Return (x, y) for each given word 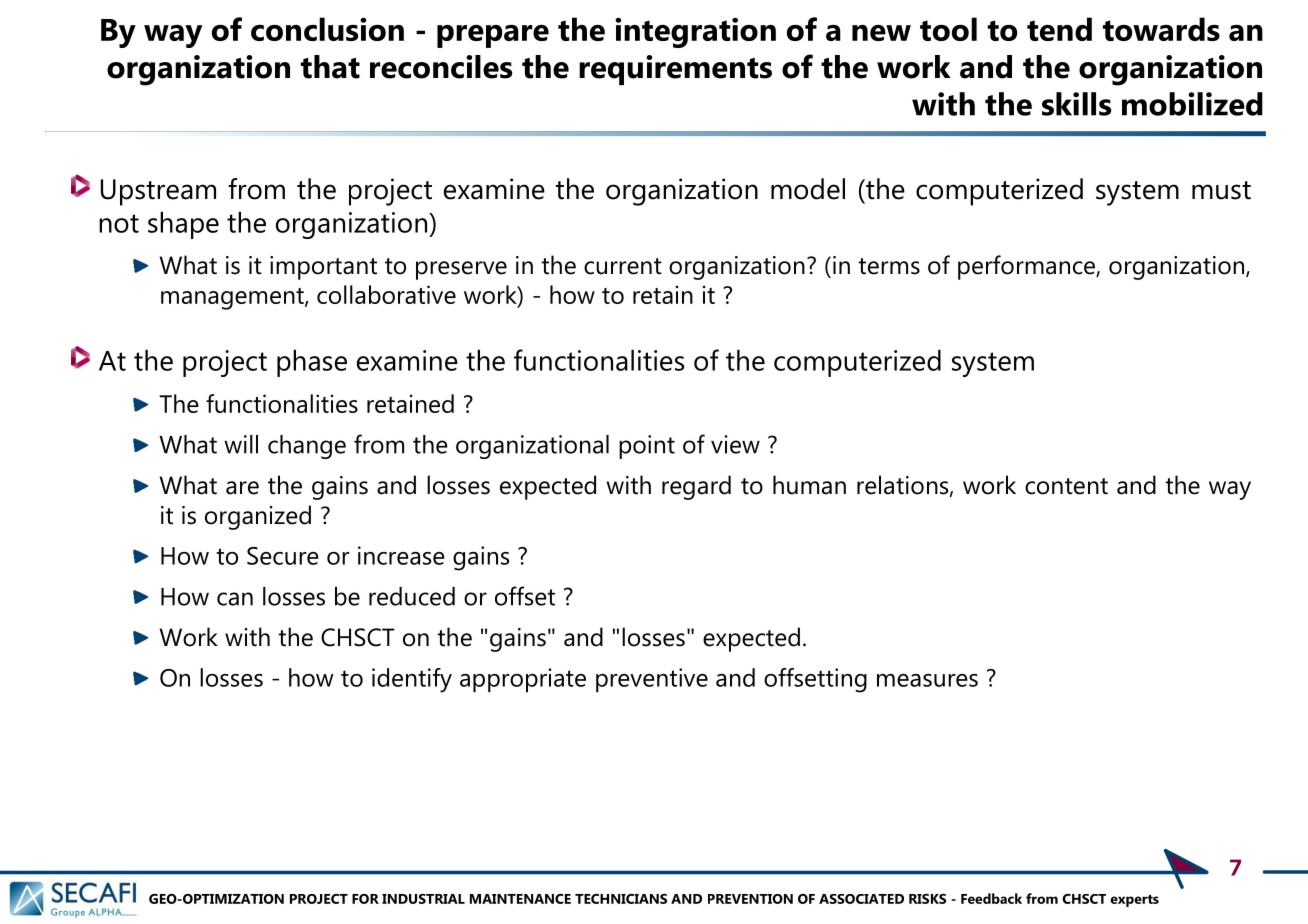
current (623, 266)
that (330, 67)
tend (1059, 29)
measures (927, 680)
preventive (652, 680)
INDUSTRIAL (423, 899)
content (1066, 486)
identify (412, 680)
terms (889, 266)
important (323, 268)
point (647, 447)
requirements (675, 70)
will (241, 444)
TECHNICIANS (621, 899)
